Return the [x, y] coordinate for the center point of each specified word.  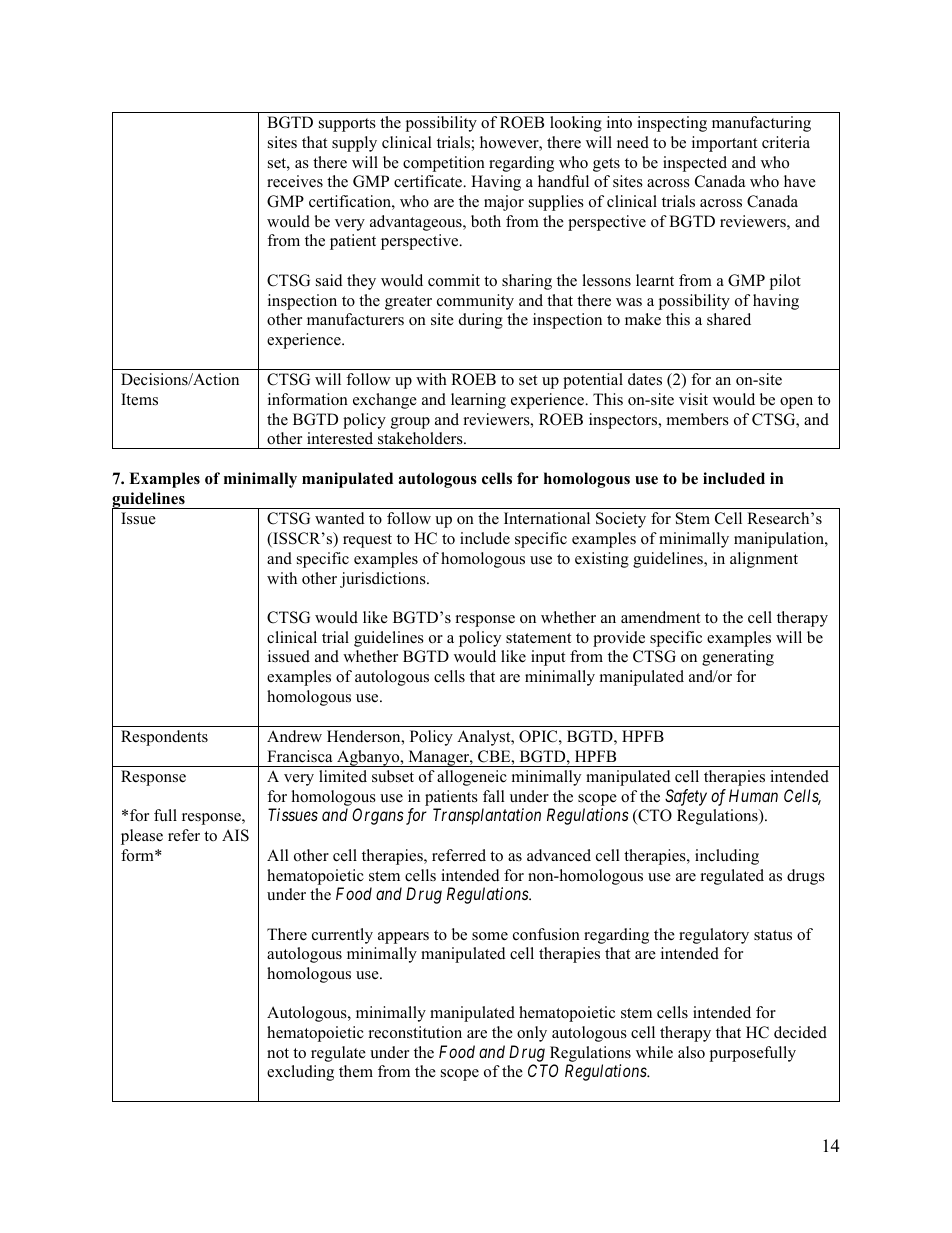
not [278, 1053]
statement [538, 638]
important [724, 144]
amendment [660, 617]
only [532, 1034]
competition [444, 164]
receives [295, 181]
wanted [340, 518]
